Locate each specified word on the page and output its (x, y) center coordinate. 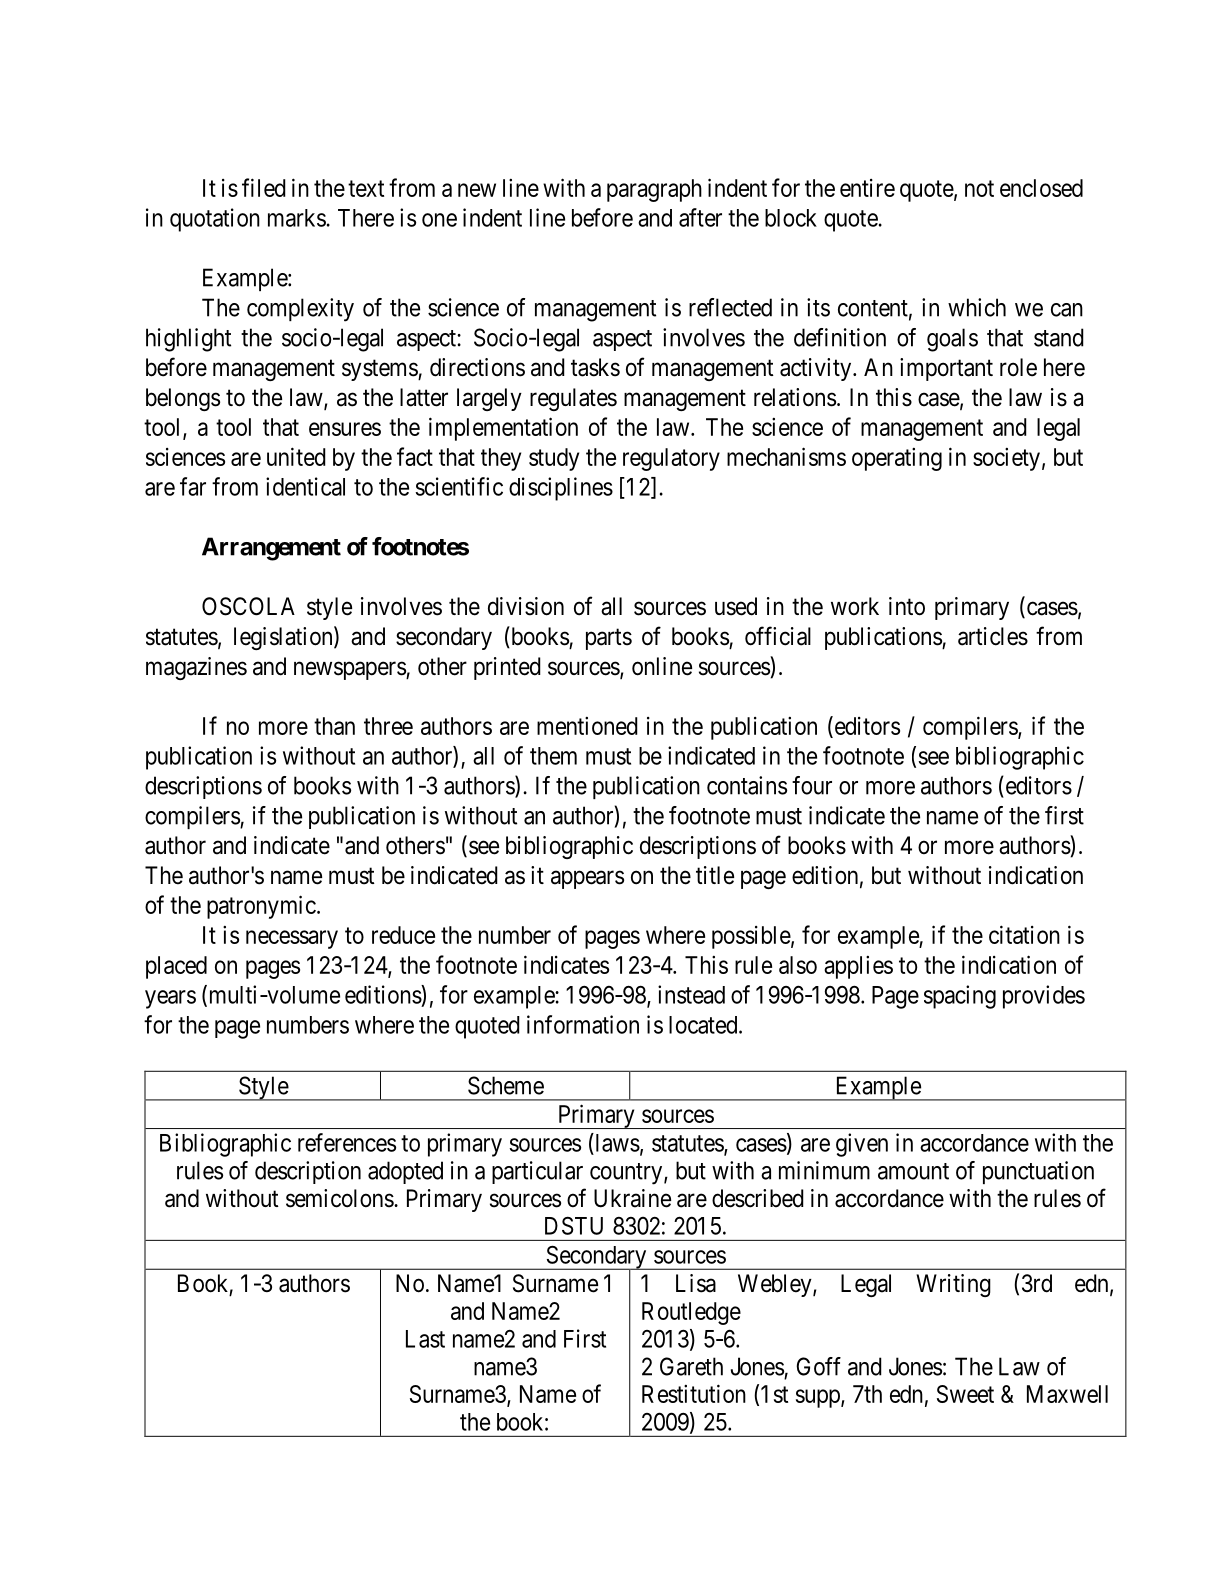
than (334, 726)
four (812, 785)
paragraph (654, 190)
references (347, 1142)
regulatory (671, 459)
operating (897, 459)
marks (297, 218)
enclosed (1041, 188)
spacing (960, 997)
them (553, 756)
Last (425, 1339)
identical (305, 486)
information (583, 1024)
